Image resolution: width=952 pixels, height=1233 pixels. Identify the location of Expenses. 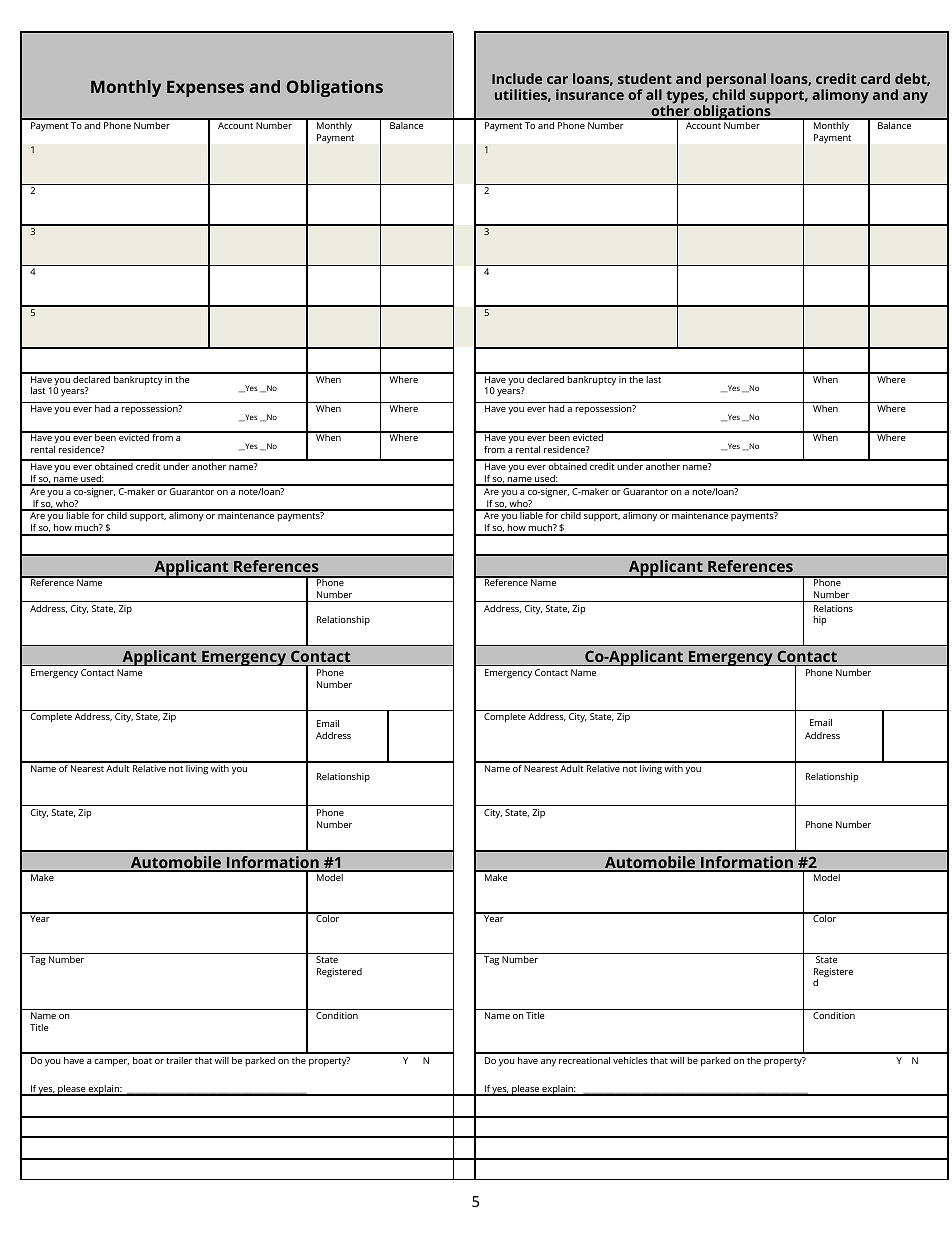
(205, 89).
